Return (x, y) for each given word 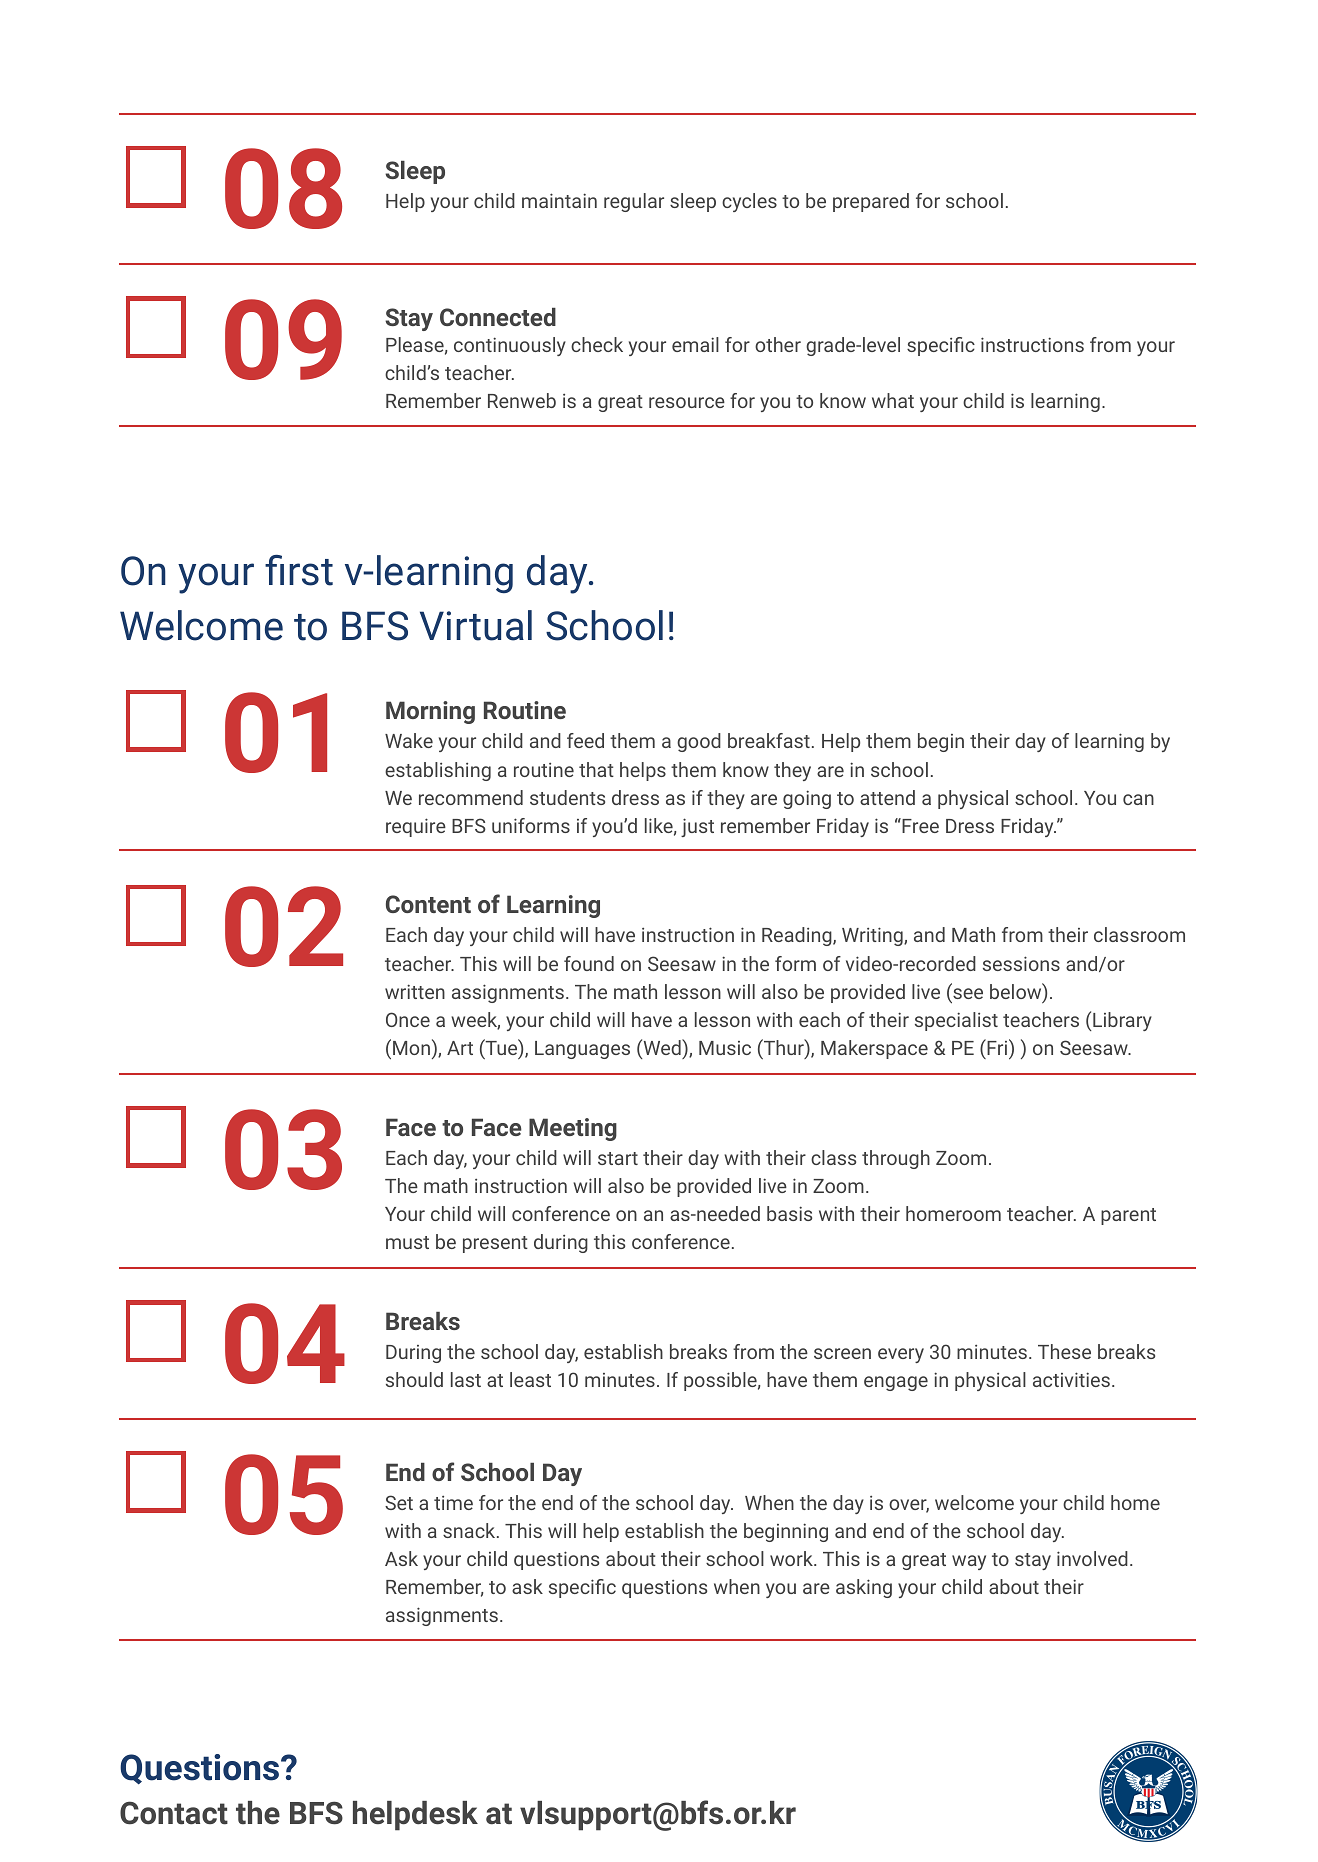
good (699, 742)
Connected (498, 317)
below (1017, 992)
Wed (662, 1048)
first (299, 570)
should (414, 1379)
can (1138, 799)
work (792, 1558)
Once (408, 1019)
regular (634, 202)
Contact (174, 1813)
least (530, 1379)
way (969, 1562)
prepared (871, 202)
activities (1071, 1379)
